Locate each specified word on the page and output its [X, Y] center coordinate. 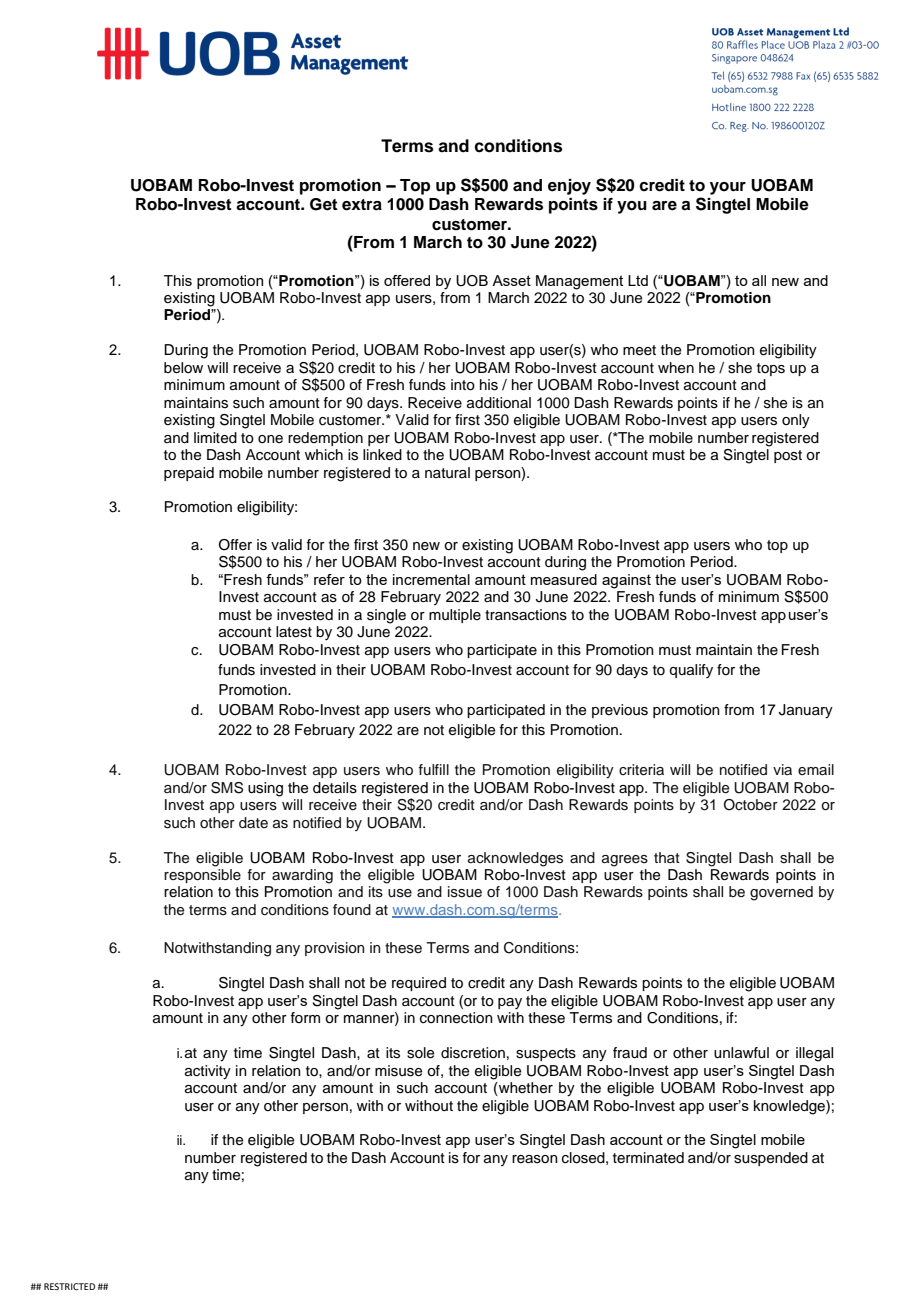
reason [535, 1159]
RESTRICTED [69, 1286]
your [728, 188]
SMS [227, 788]
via [782, 769]
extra [362, 205]
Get [324, 204]
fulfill [433, 769]
